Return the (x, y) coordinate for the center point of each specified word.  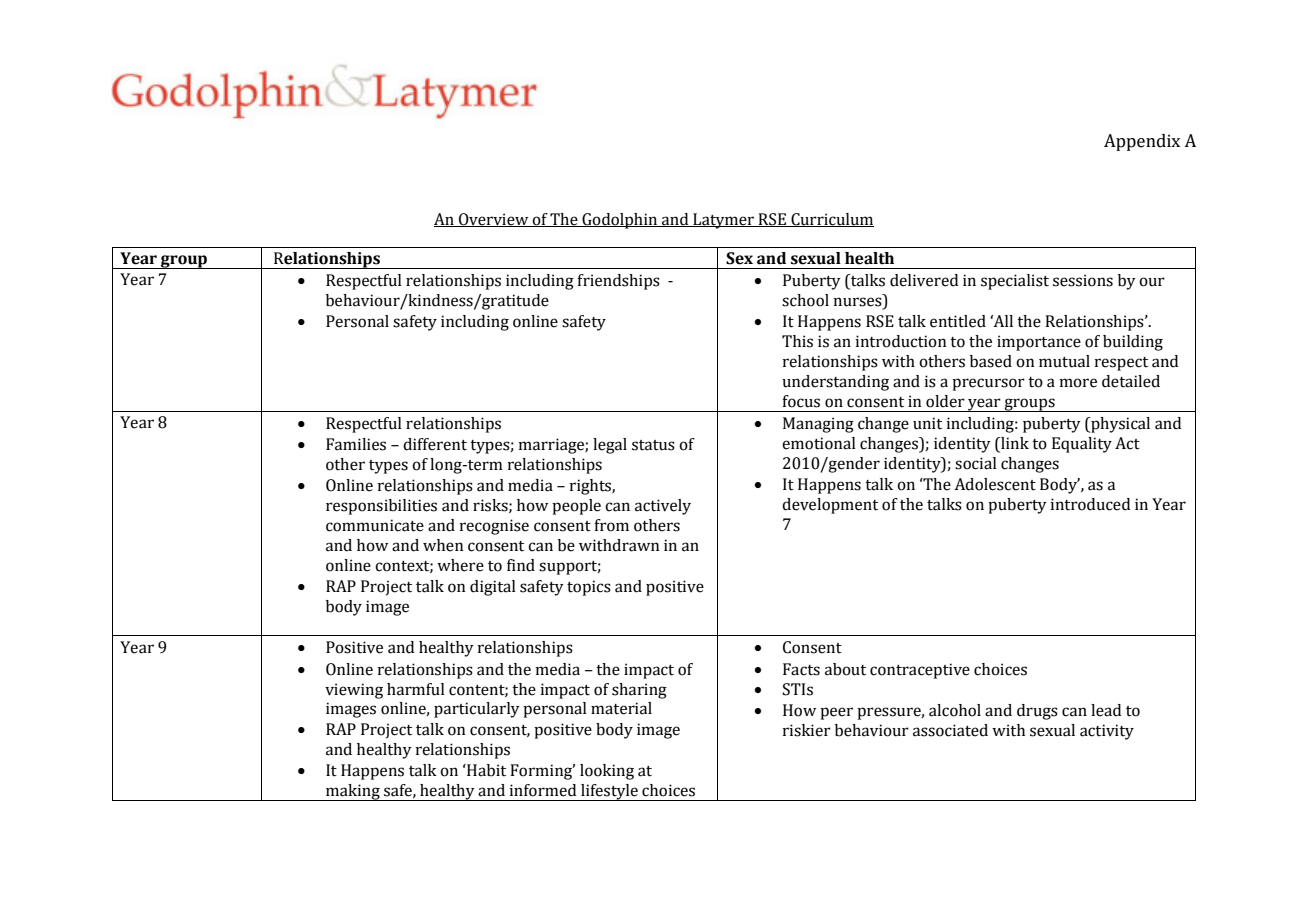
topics (589, 588)
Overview (494, 220)
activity (1107, 732)
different (435, 444)
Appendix (1142, 142)
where (460, 565)
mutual (1064, 361)
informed (543, 790)
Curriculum (831, 220)
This (797, 341)
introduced (1090, 504)
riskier (807, 730)
